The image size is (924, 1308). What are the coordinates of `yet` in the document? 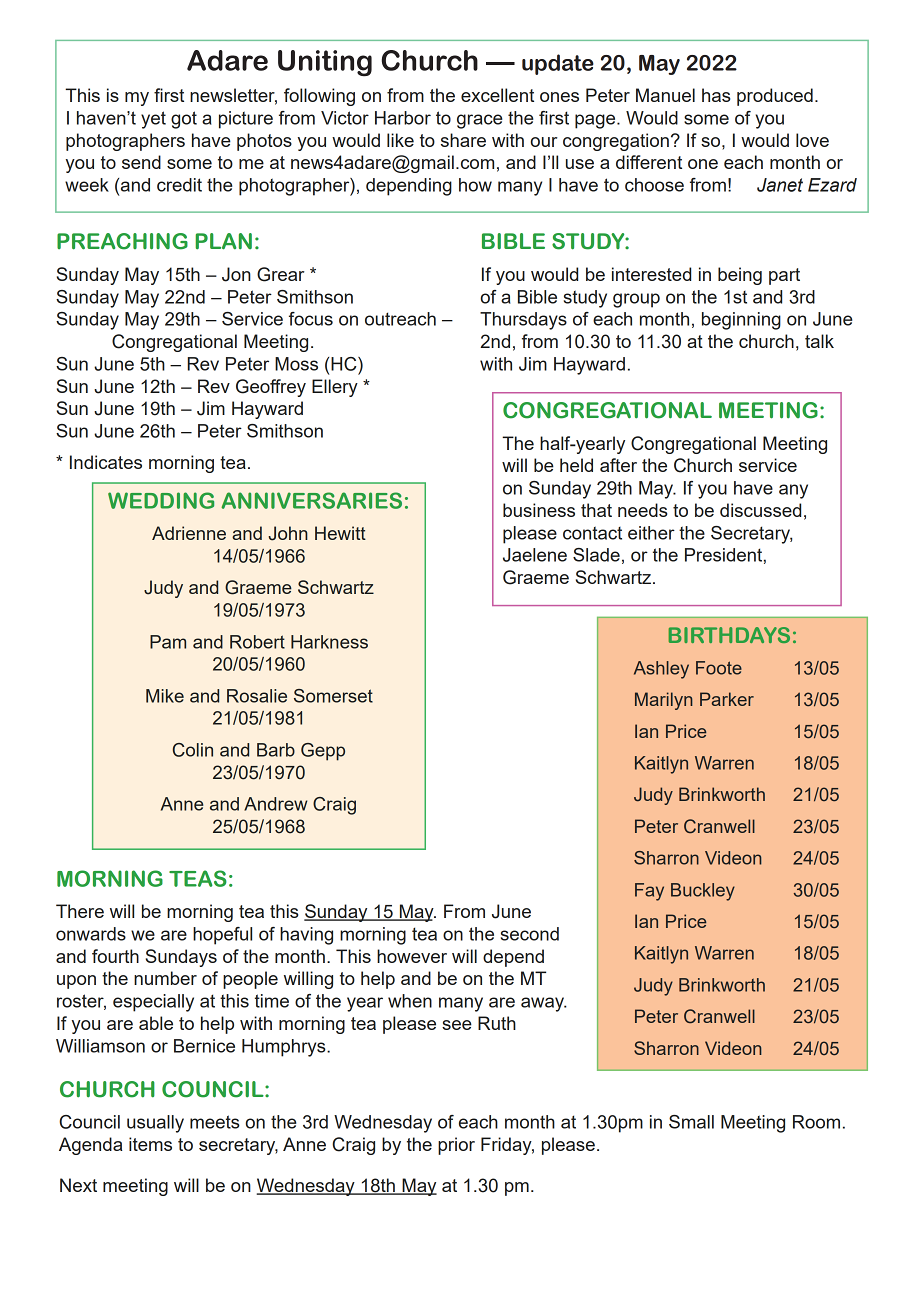 It's located at (153, 120).
